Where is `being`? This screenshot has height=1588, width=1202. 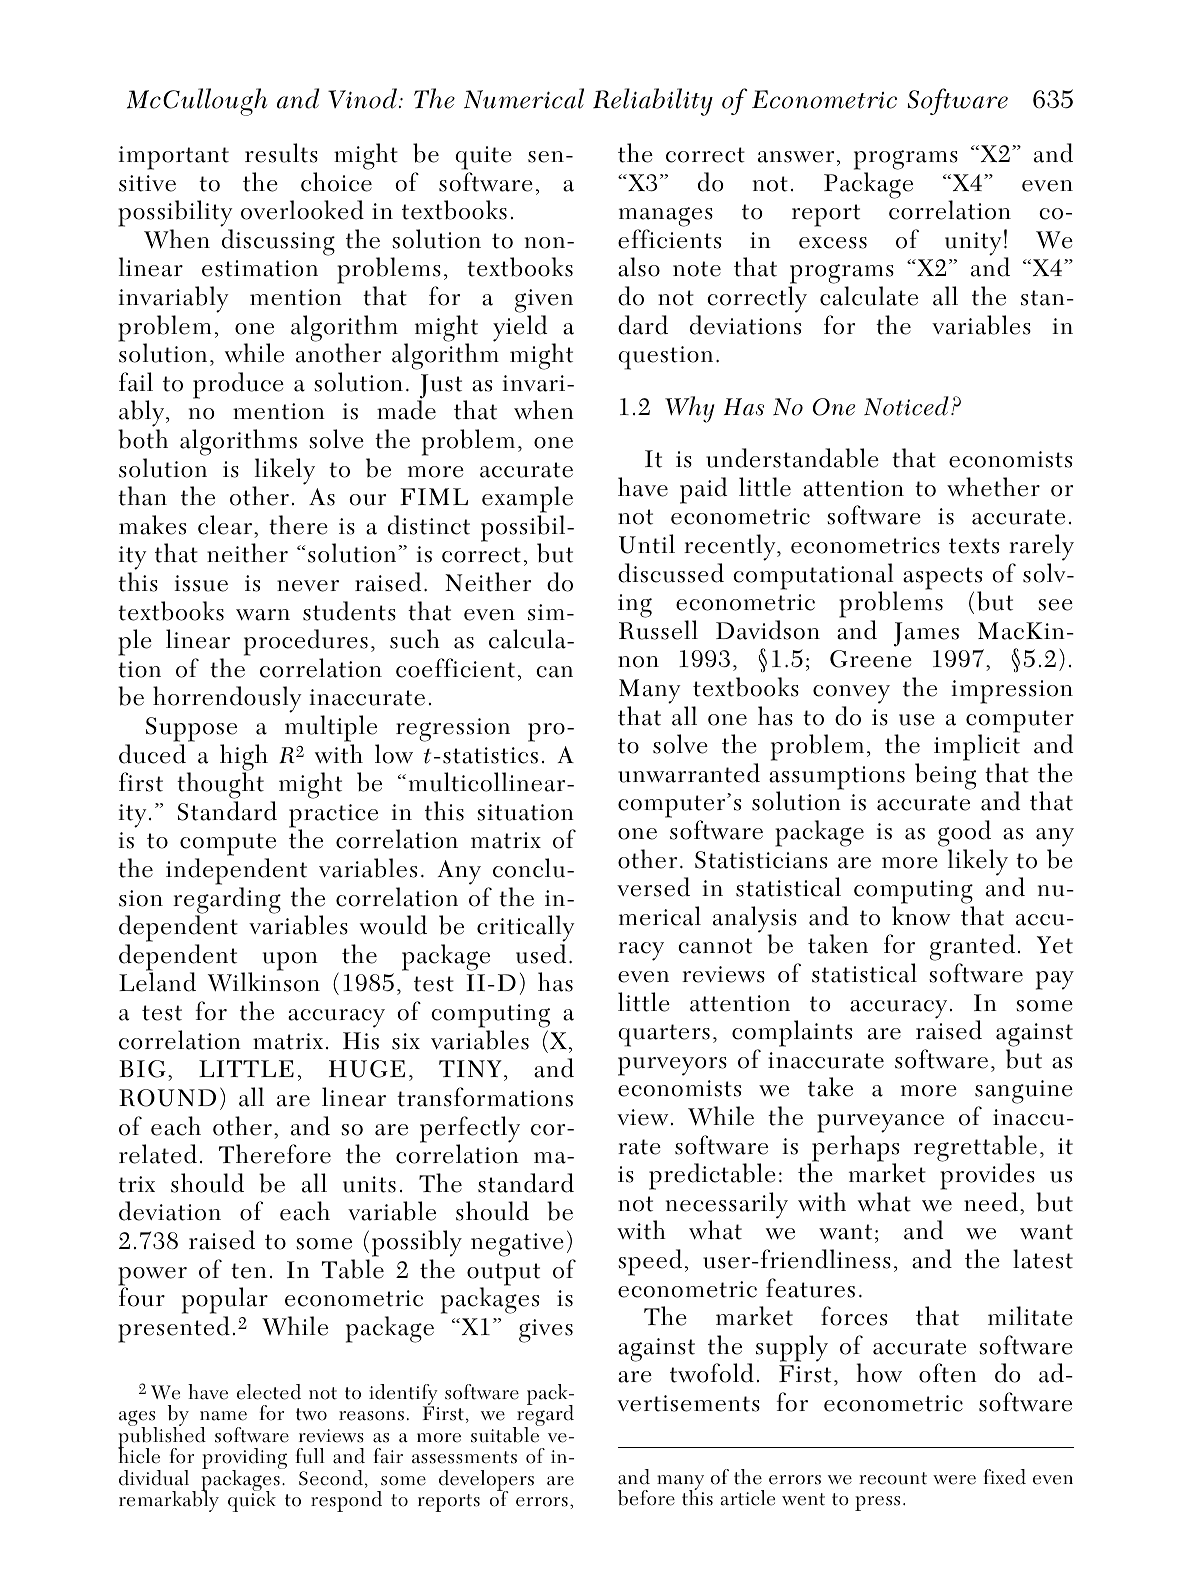
being is located at coordinates (945, 776).
